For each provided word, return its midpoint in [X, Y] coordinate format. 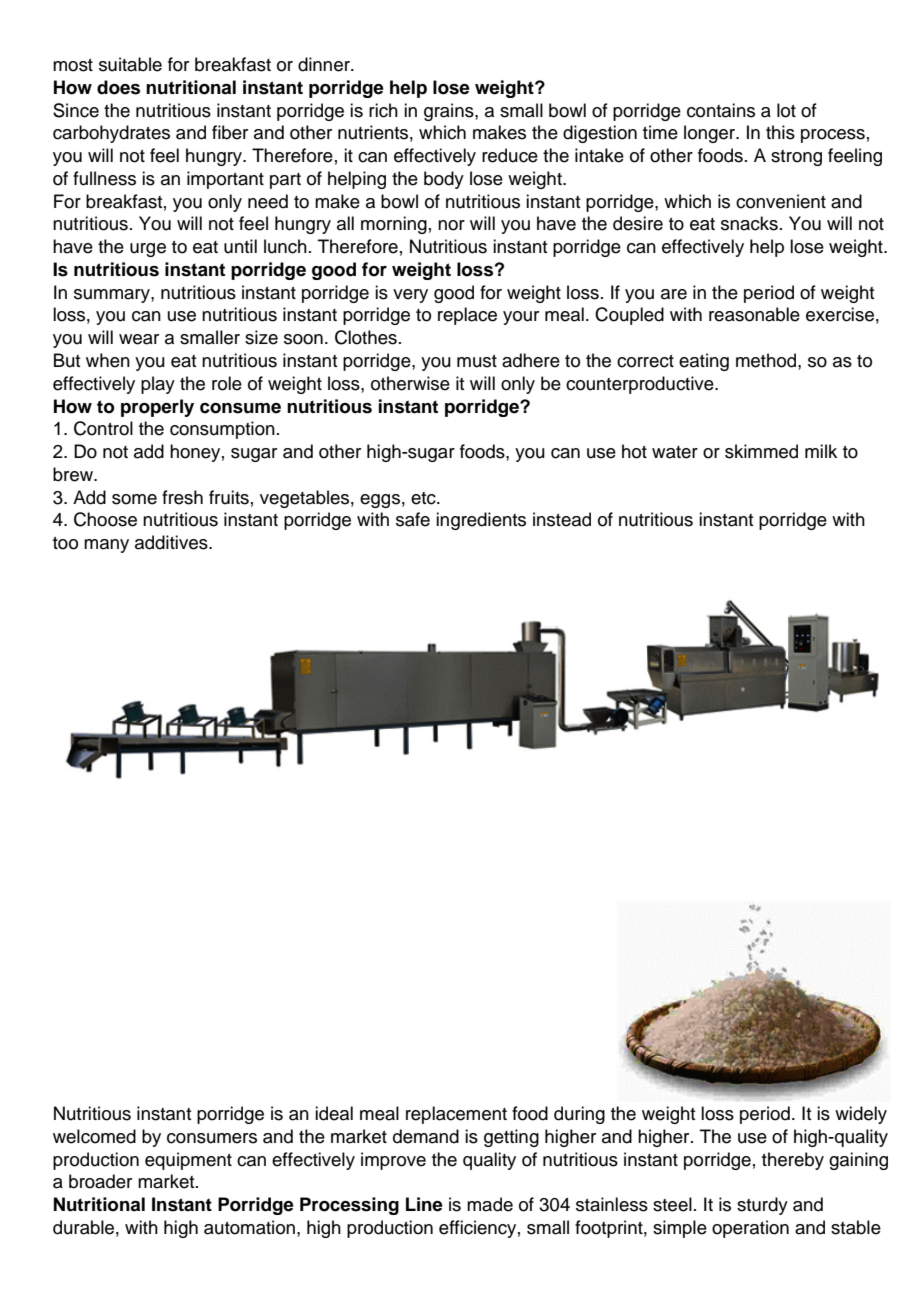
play [158, 385]
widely [861, 1115]
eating [704, 362]
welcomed [94, 1136]
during [579, 1115]
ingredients [481, 521]
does [118, 87]
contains [721, 110]
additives [172, 542]
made [490, 1204]
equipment [188, 1161]
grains [450, 112]
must [477, 361]
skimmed [761, 451]
